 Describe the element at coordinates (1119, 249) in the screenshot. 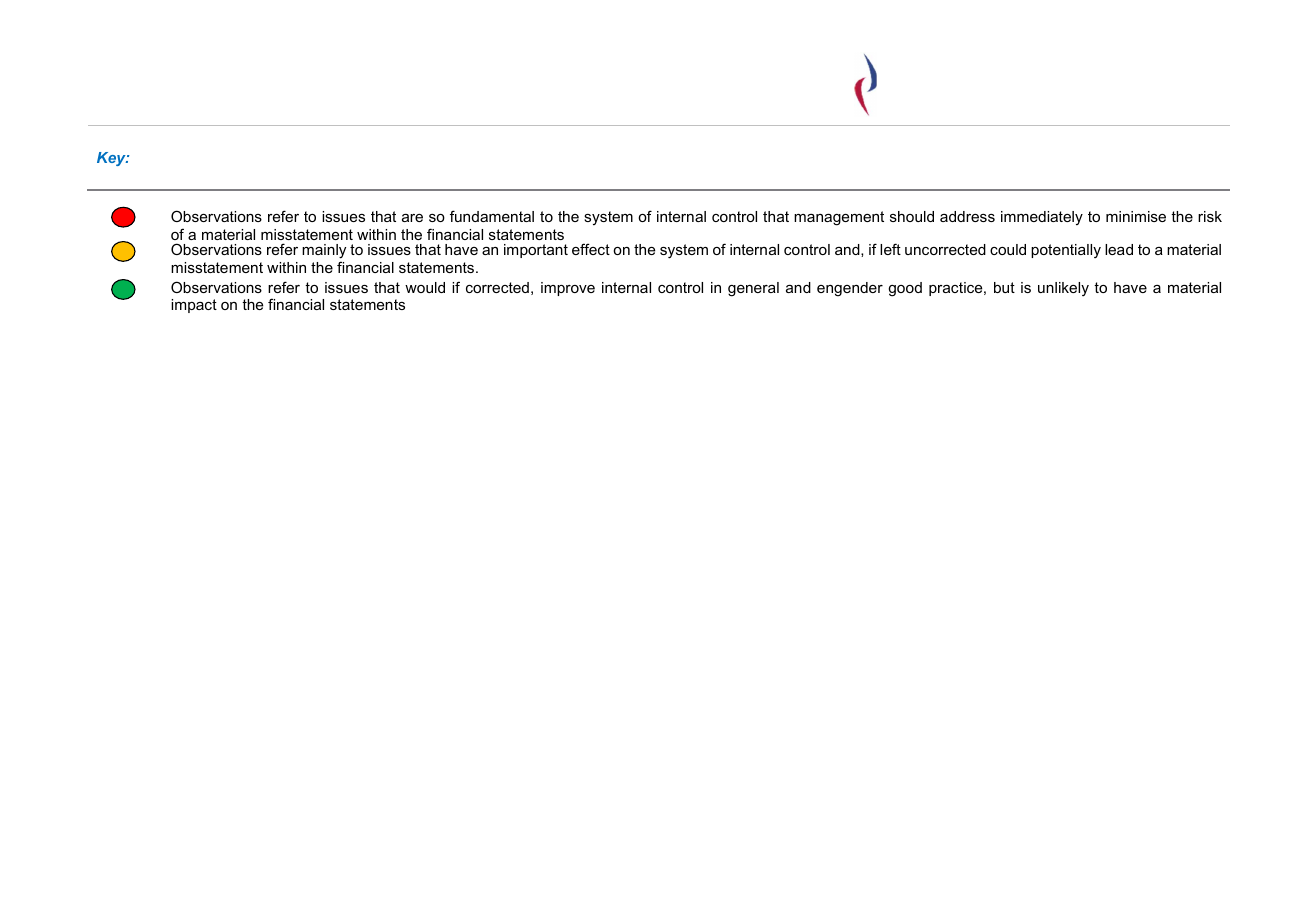

I see `lead` at that location.
